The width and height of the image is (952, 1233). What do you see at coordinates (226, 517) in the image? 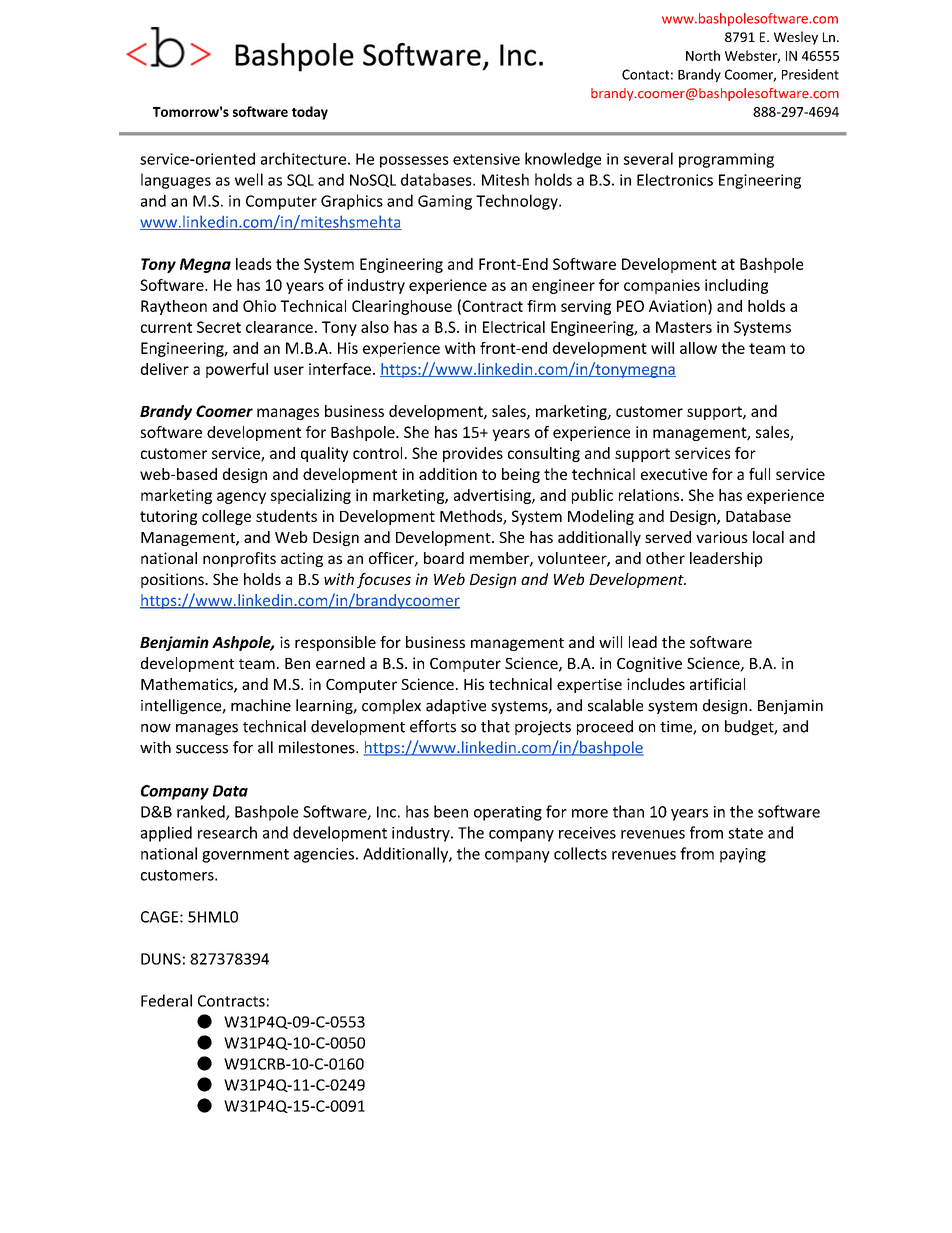
I see `college` at bounding box center [226, 517].
